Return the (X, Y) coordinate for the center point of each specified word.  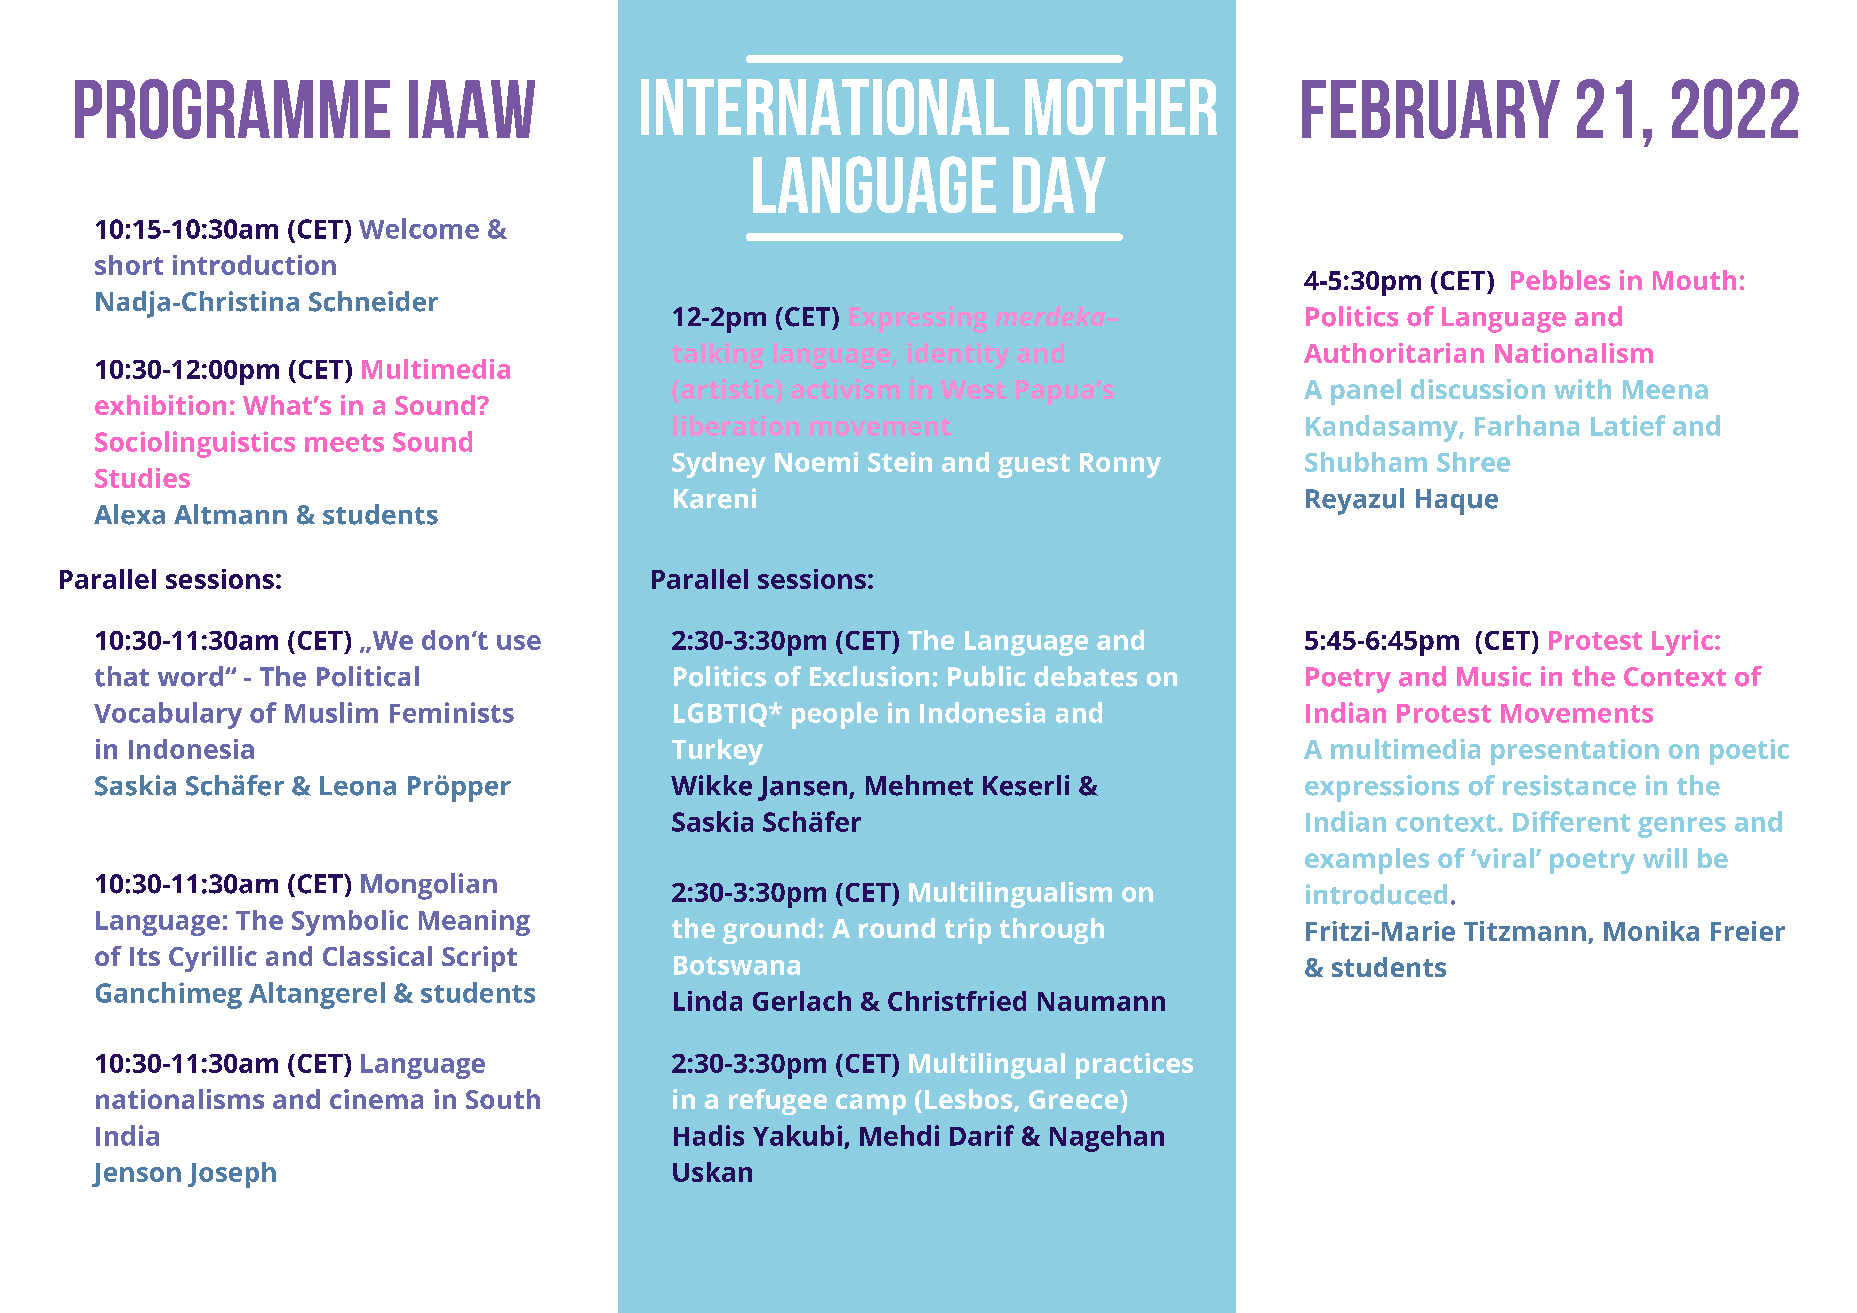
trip (968, 931)
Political (368, 676)
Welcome (419, 228)
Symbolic (350, 923)
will (1665, 858)
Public (987, 676)
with (1582, 389)
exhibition (160, 405)
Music (1494, 676)
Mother (1121, 107)
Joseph (232, 1175)
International (825, 107)
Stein (900, 462)
